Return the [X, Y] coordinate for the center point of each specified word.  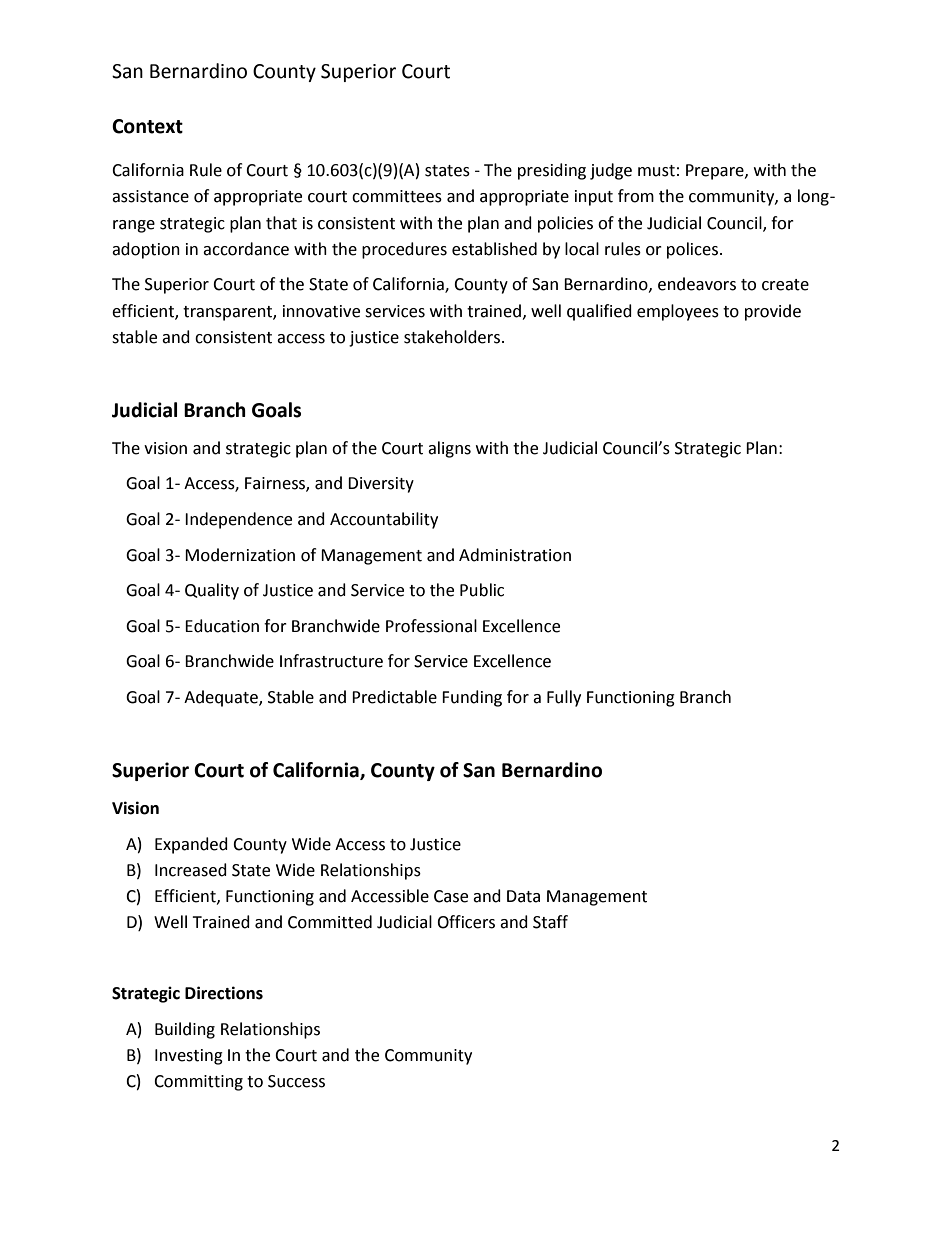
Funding [472, 698]
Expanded [191, 845]
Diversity [381, 485]
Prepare [716, 172]
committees [397, 196]
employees [678, 312]
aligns [449, 449]
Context [147, 126]
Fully [564, 698]
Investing [189, 1057]
